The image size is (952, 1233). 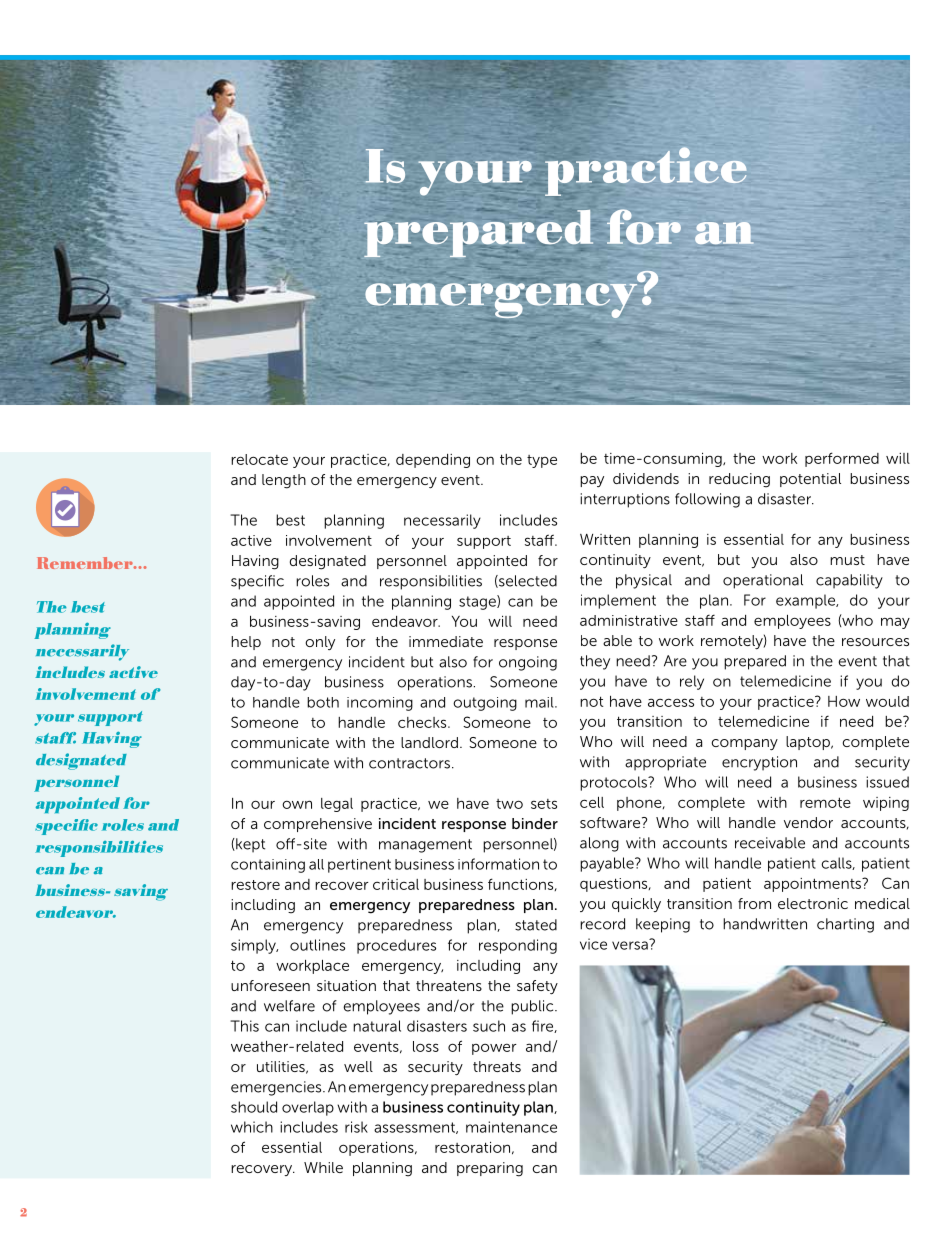 I want to click on While, so click(x=323, y=1167).
